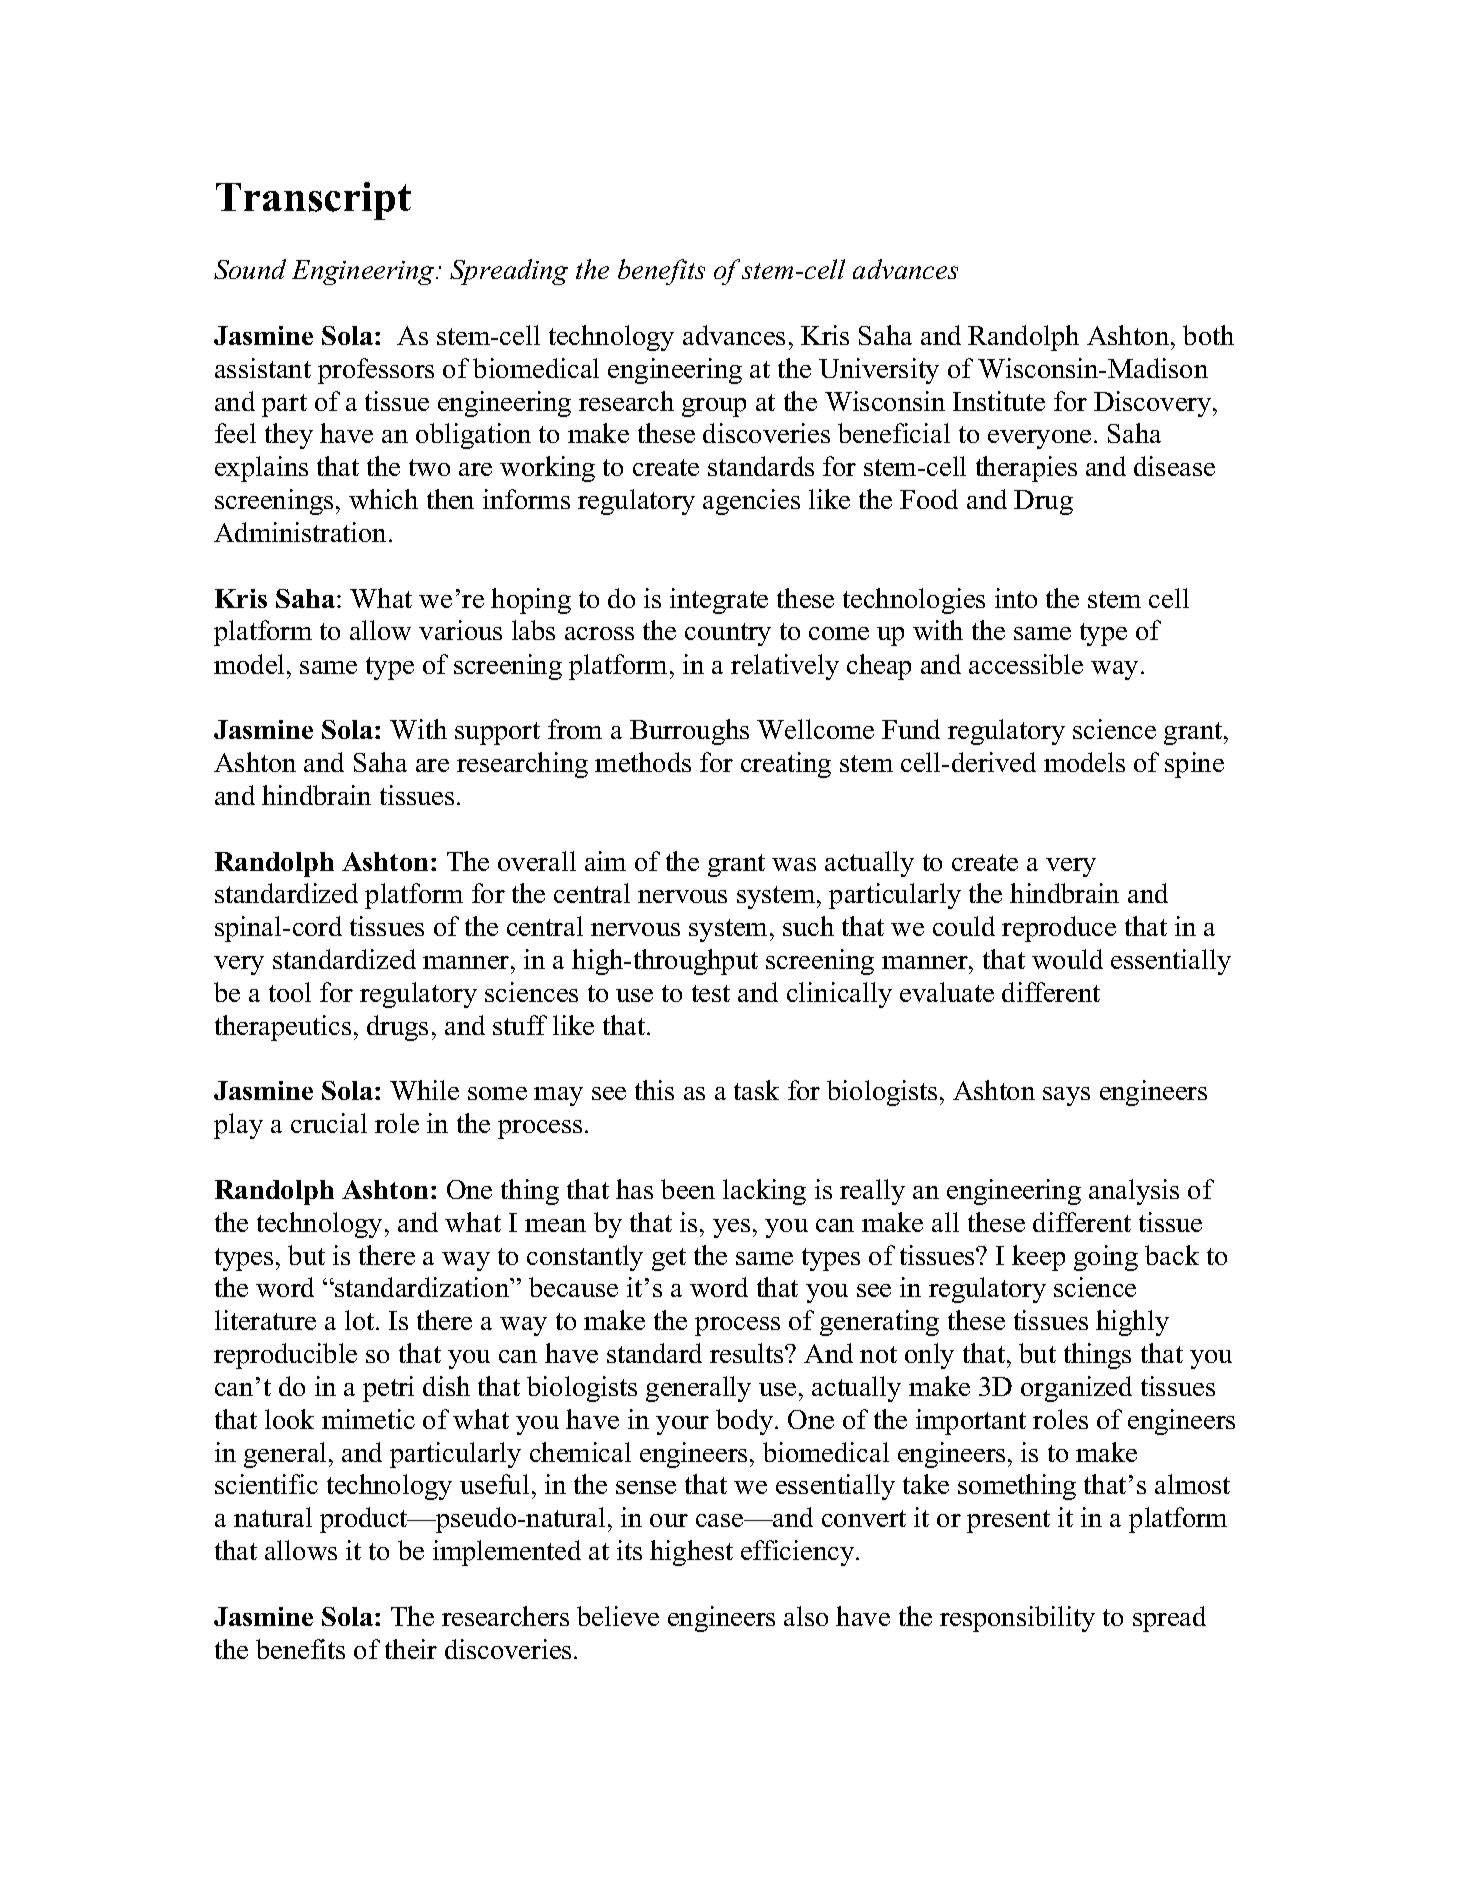 The image size is (1457, 1885). What do you see at coordinates (808, 926) in the screenshot?
I see `such` at bounding box center [808, 926].
